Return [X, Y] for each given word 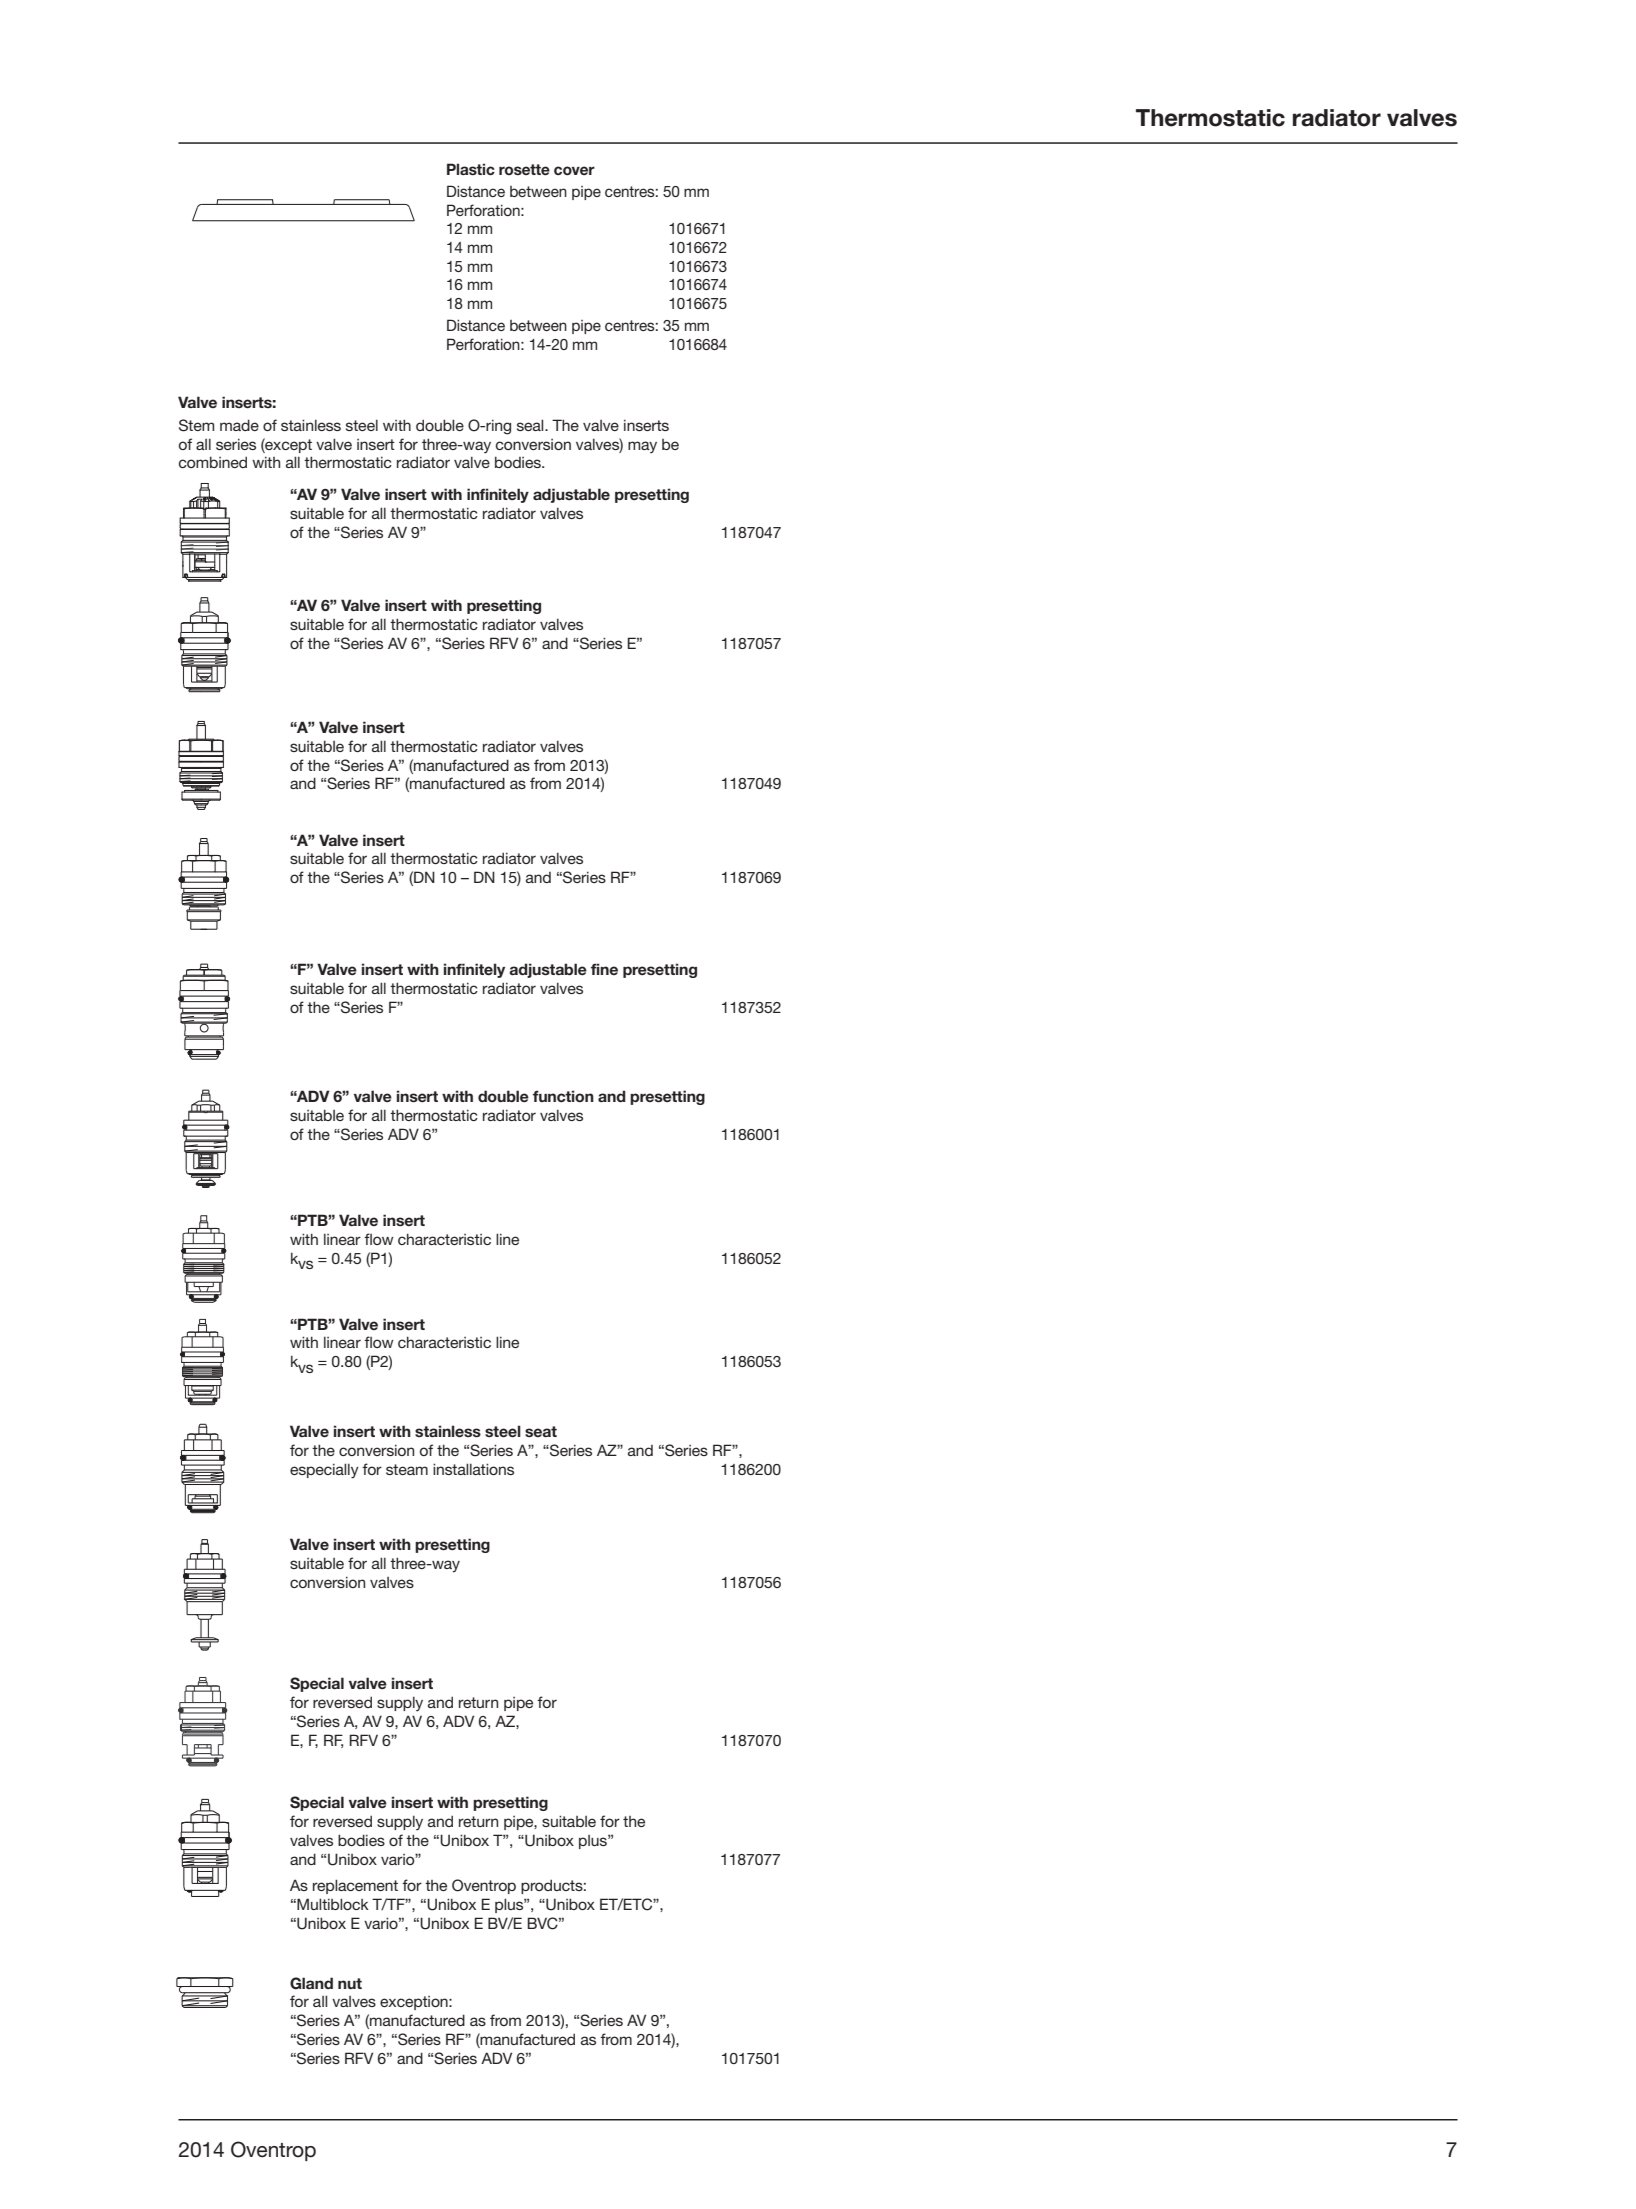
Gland [311, 1983]
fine [604, 969]
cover [574, 171]
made [239, 425]
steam [407, 1469]
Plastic [471, 169]
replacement [355, 1886]
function [563, 1096]
